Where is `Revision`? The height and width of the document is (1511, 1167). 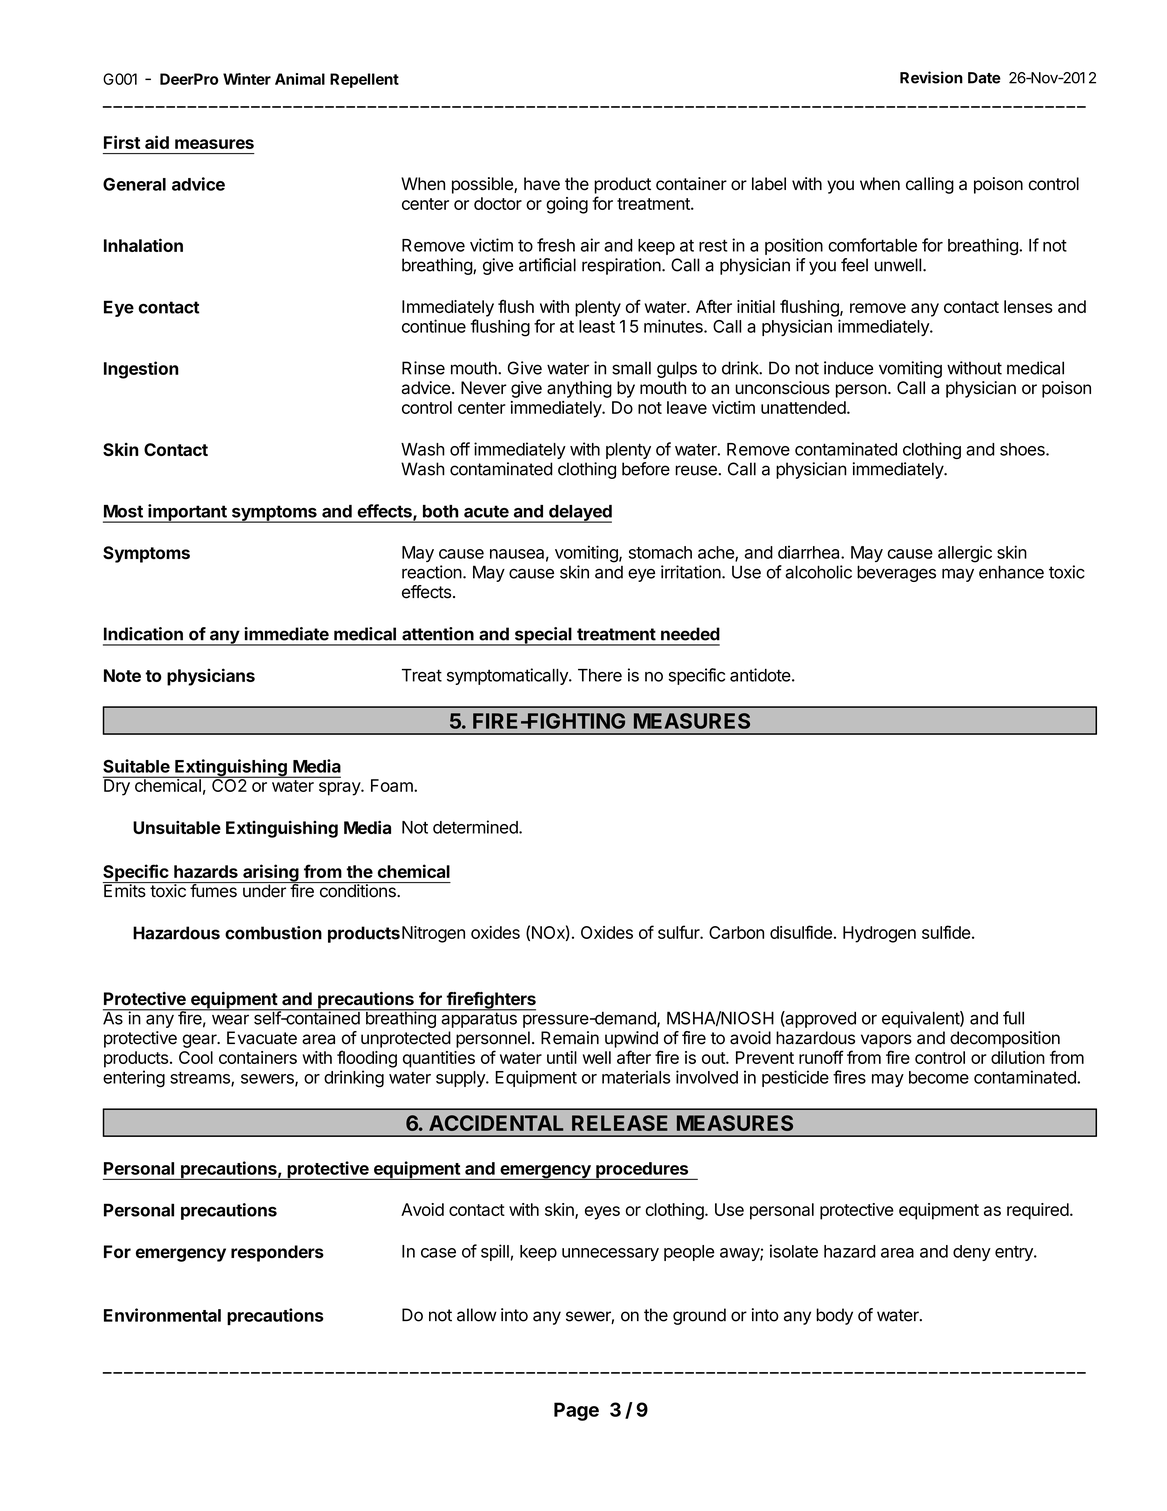 Revision is located at coordinates (931, 77).
